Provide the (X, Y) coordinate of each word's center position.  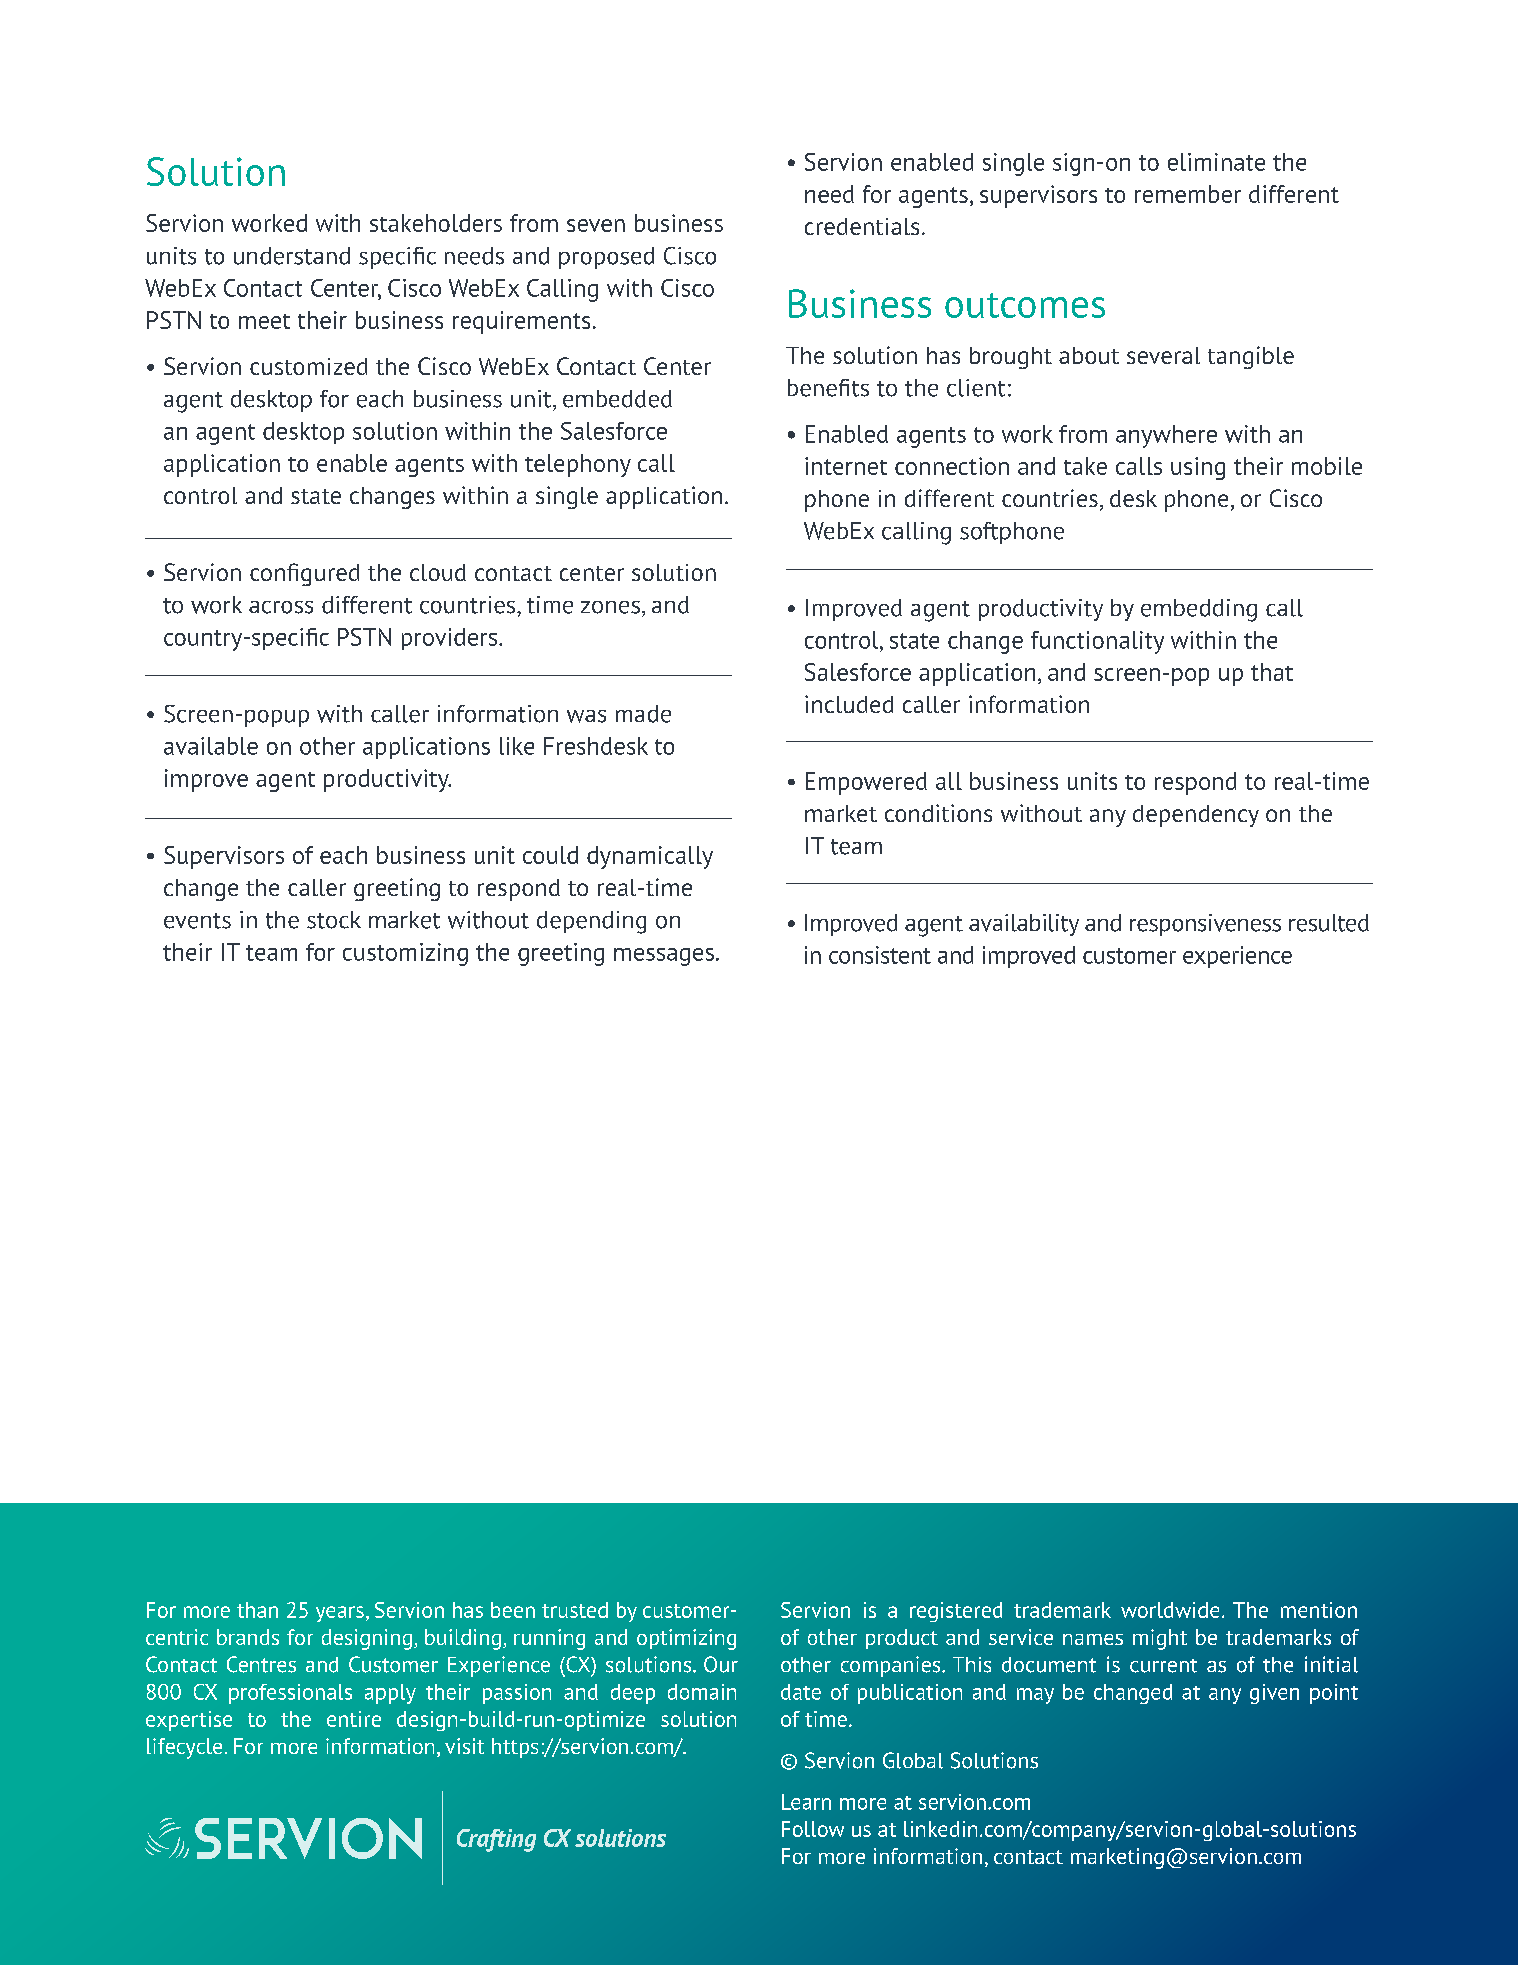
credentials (862, 226)
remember (1188, 194)
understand (292, 256)
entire (354, 1719)
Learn (806, 1802)
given (1274, 1694)
